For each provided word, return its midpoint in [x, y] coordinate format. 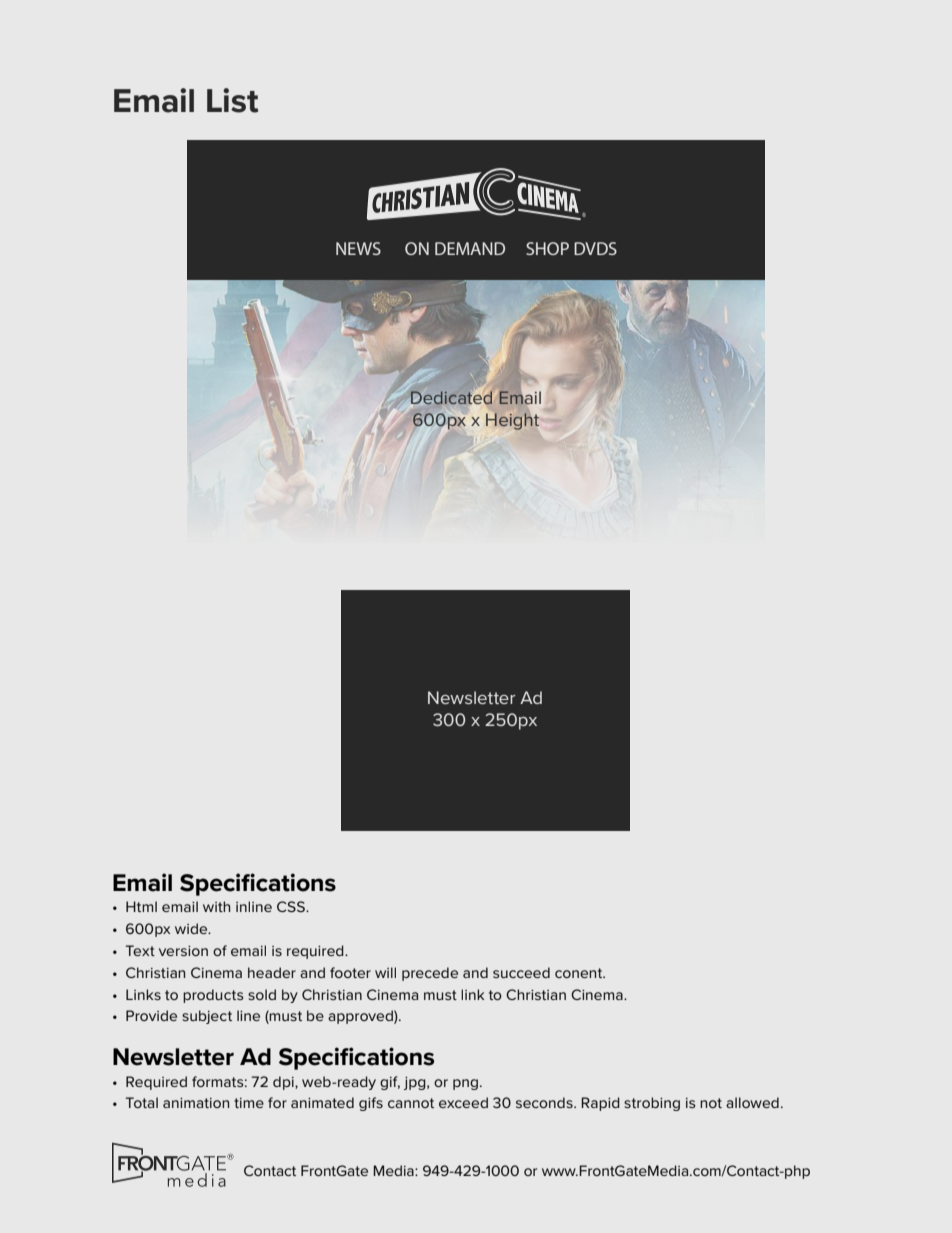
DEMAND [470, 248]
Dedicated [451, 399]
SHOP [547, 248]
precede [430, 974]
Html [141, 906]
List [232, 100]
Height [512, 421]
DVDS [595, 248]
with [217, 906]
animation [196, 1103]
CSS [292, 906]
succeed [521, 972]
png [465, 1084]
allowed [752, 1102]
